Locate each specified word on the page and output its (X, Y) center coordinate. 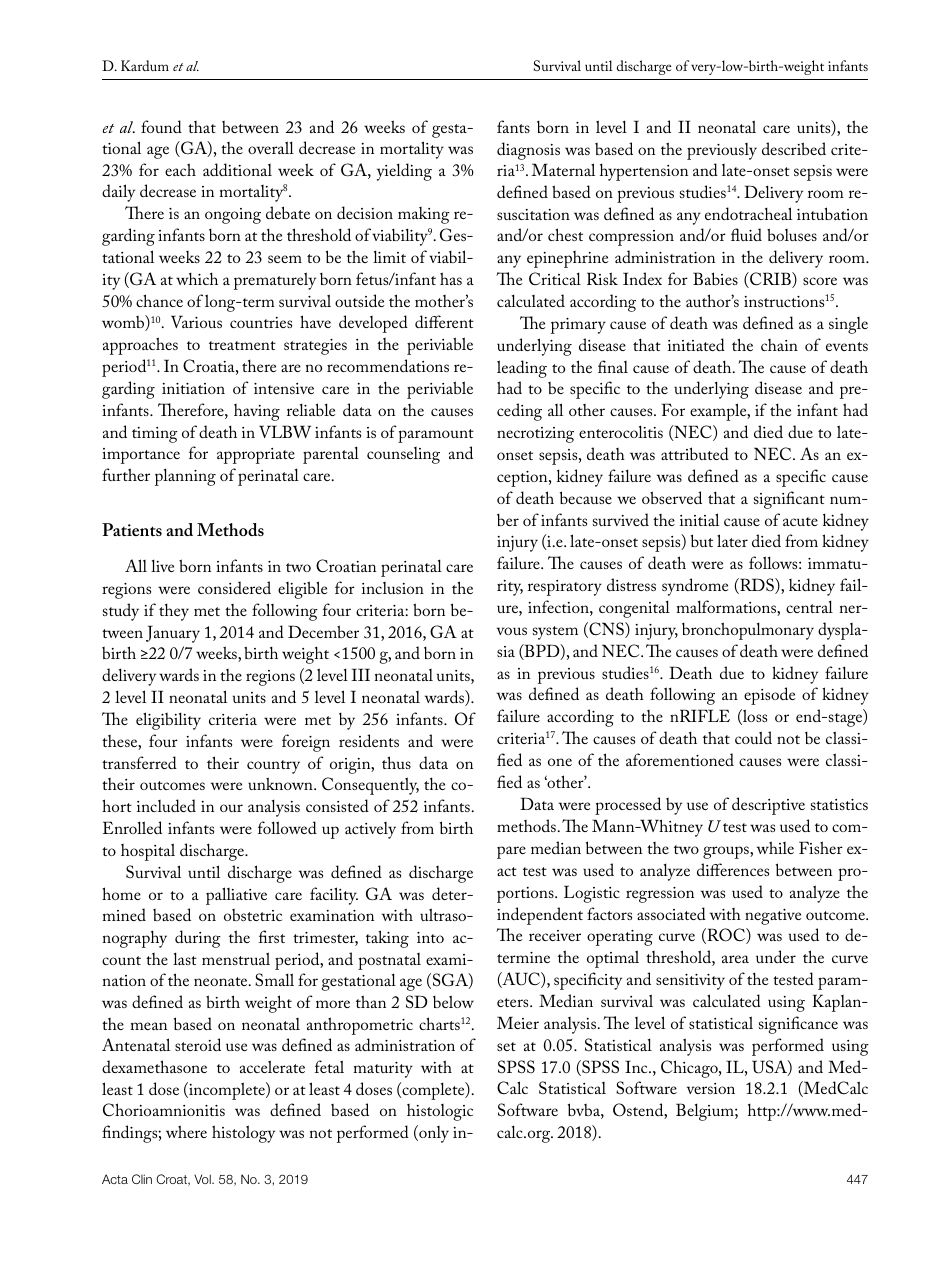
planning (185, 477)
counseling (403, 455)
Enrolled (132, 827)
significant (789, 500)
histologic (440, 1112)
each (180, 169)
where (186, 1131)
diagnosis (528, 151)
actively (370, 830)
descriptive (768, 806)
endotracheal (748, 213)
